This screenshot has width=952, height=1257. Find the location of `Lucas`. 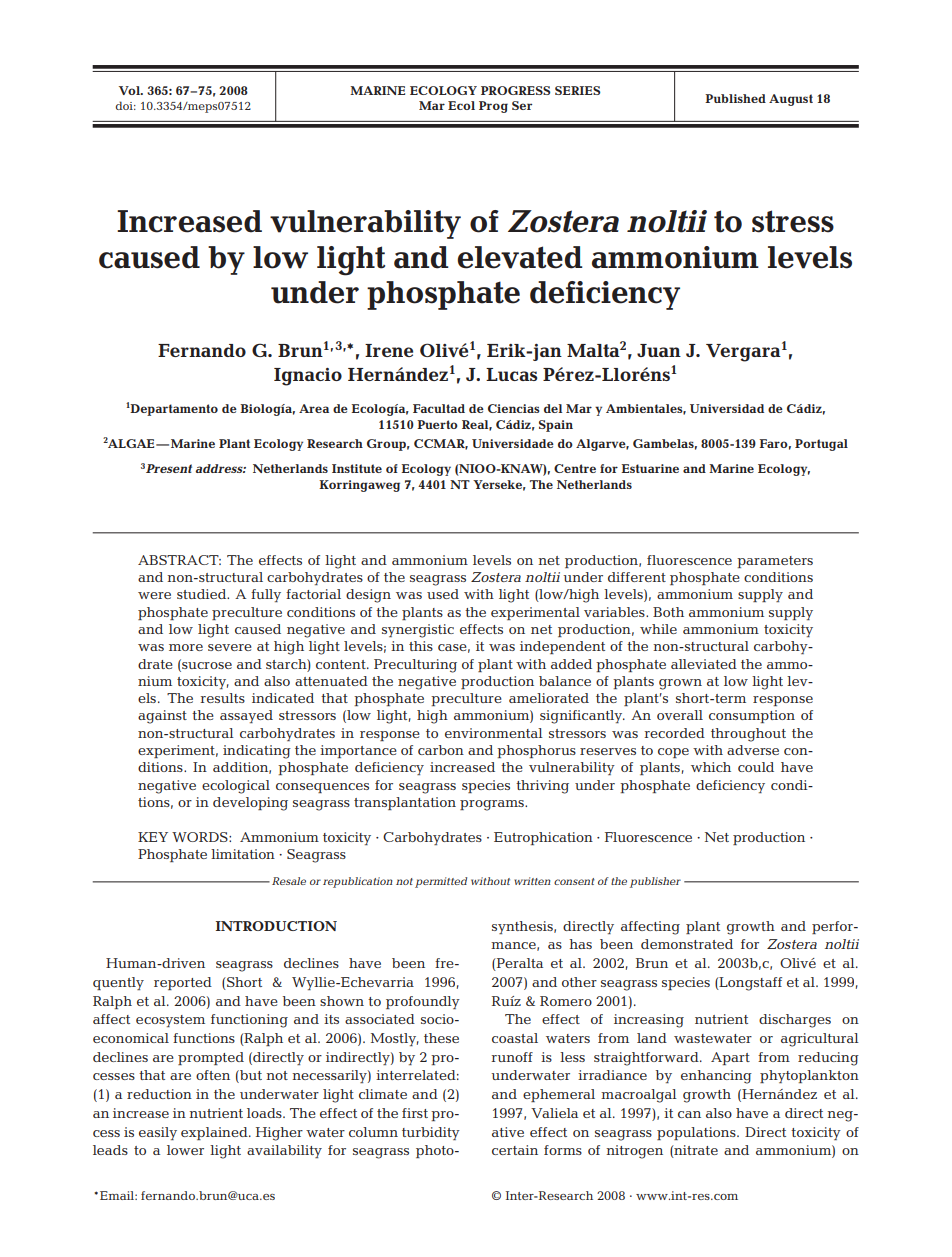

Lucas is located at coordinates (511, 374).
